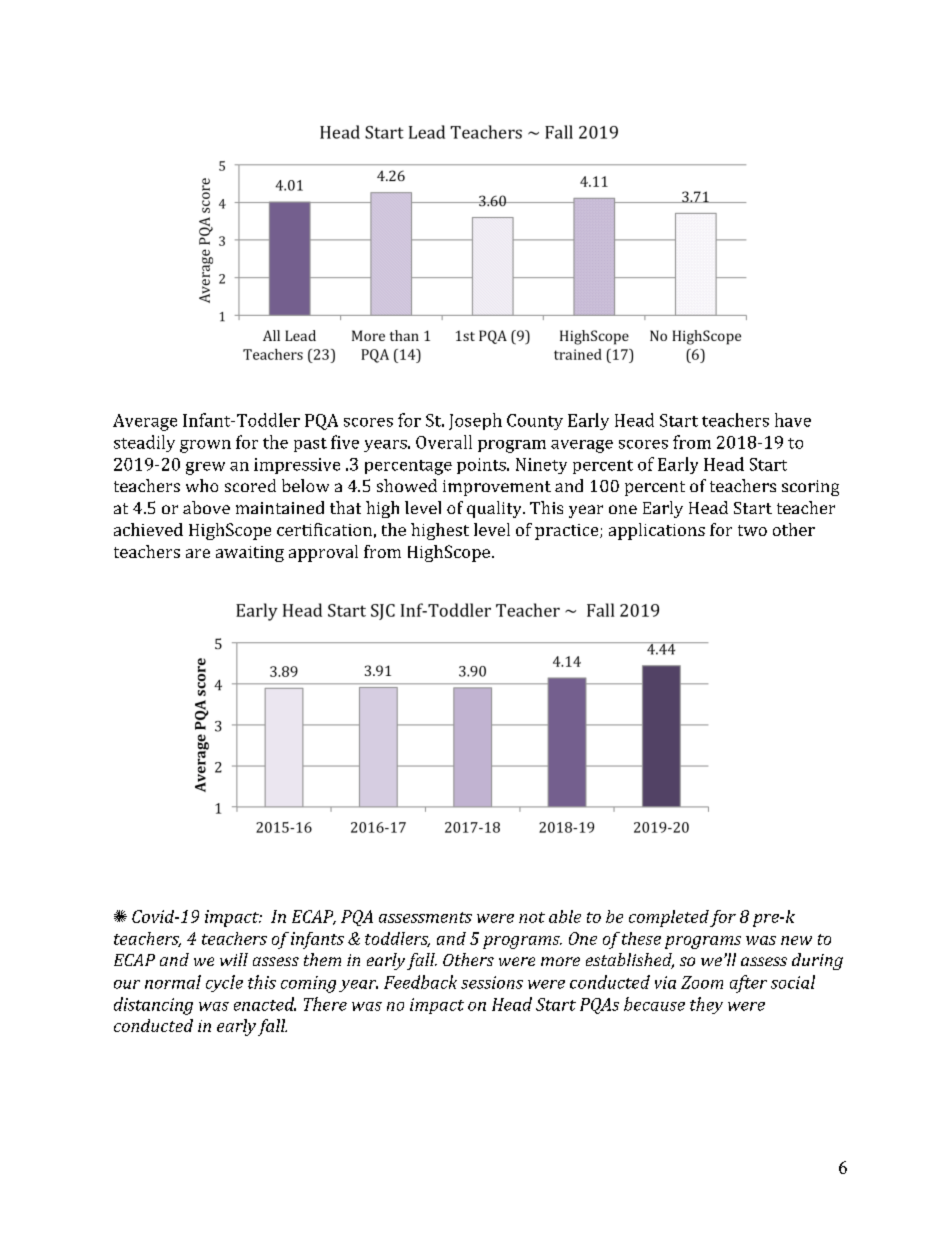  Describe the element at coordinates (793, 420) in the image. I see `have` at that location.
